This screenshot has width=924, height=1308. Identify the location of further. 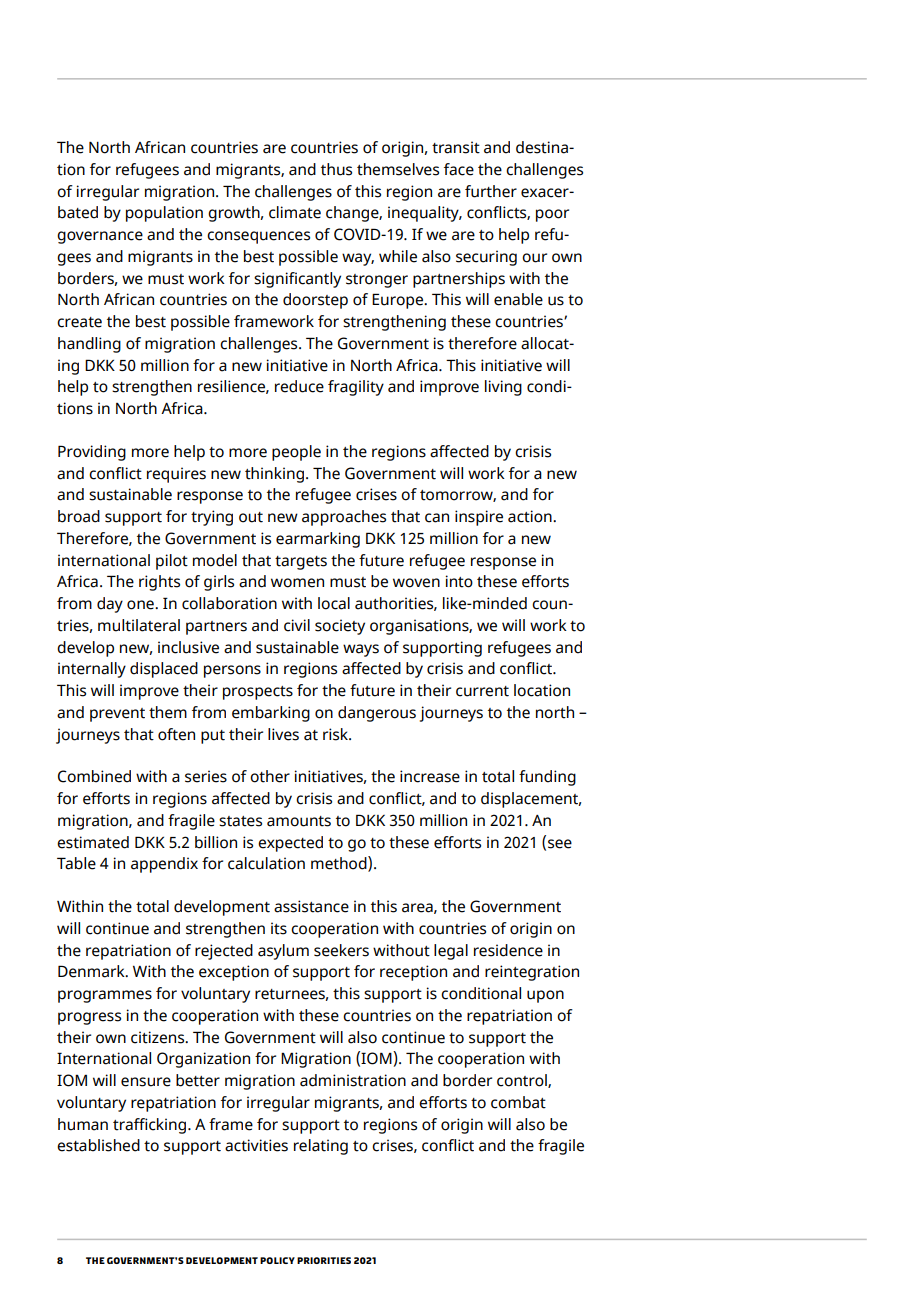
(491, 191).
